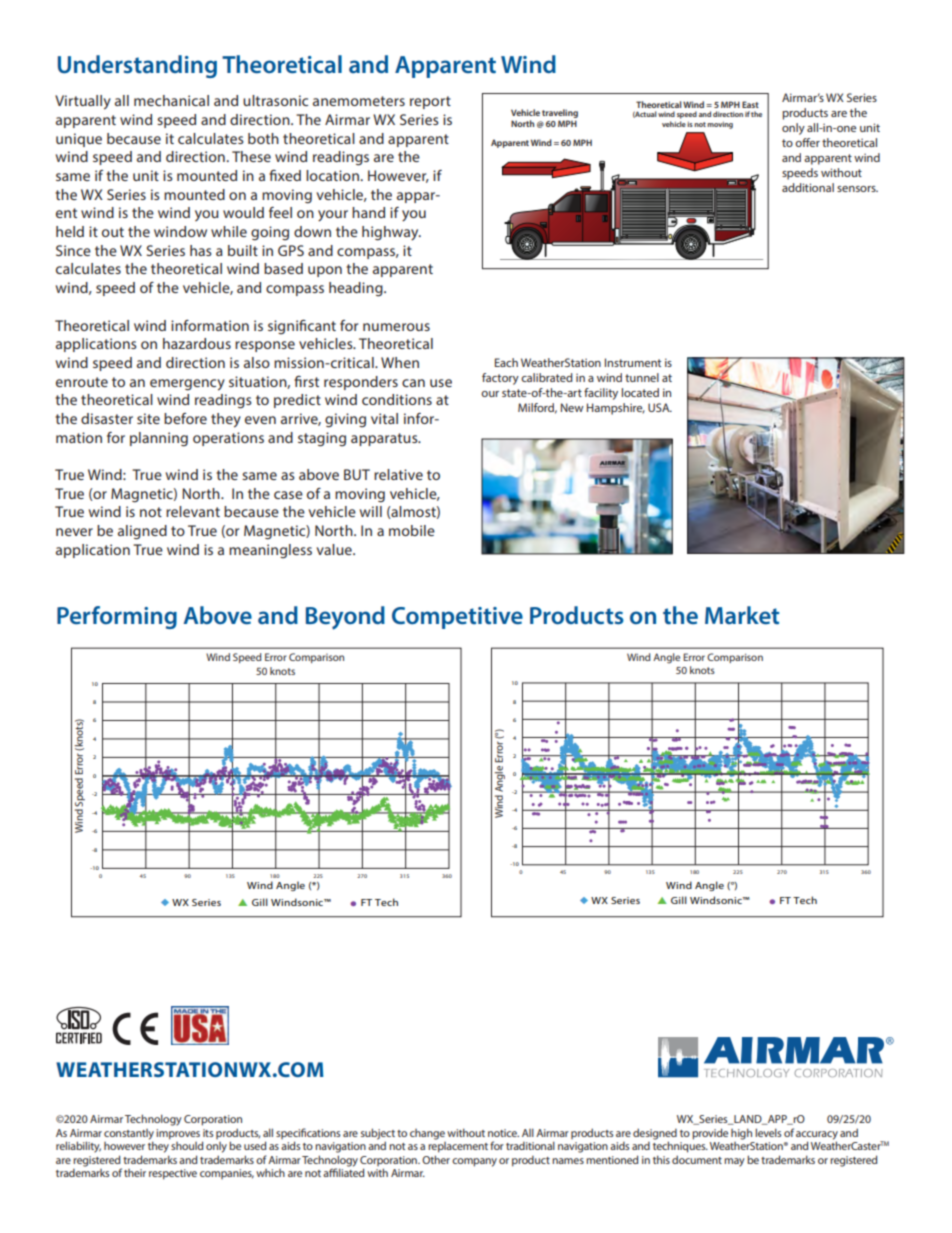  I want to click on relative, so click(398, 474).
